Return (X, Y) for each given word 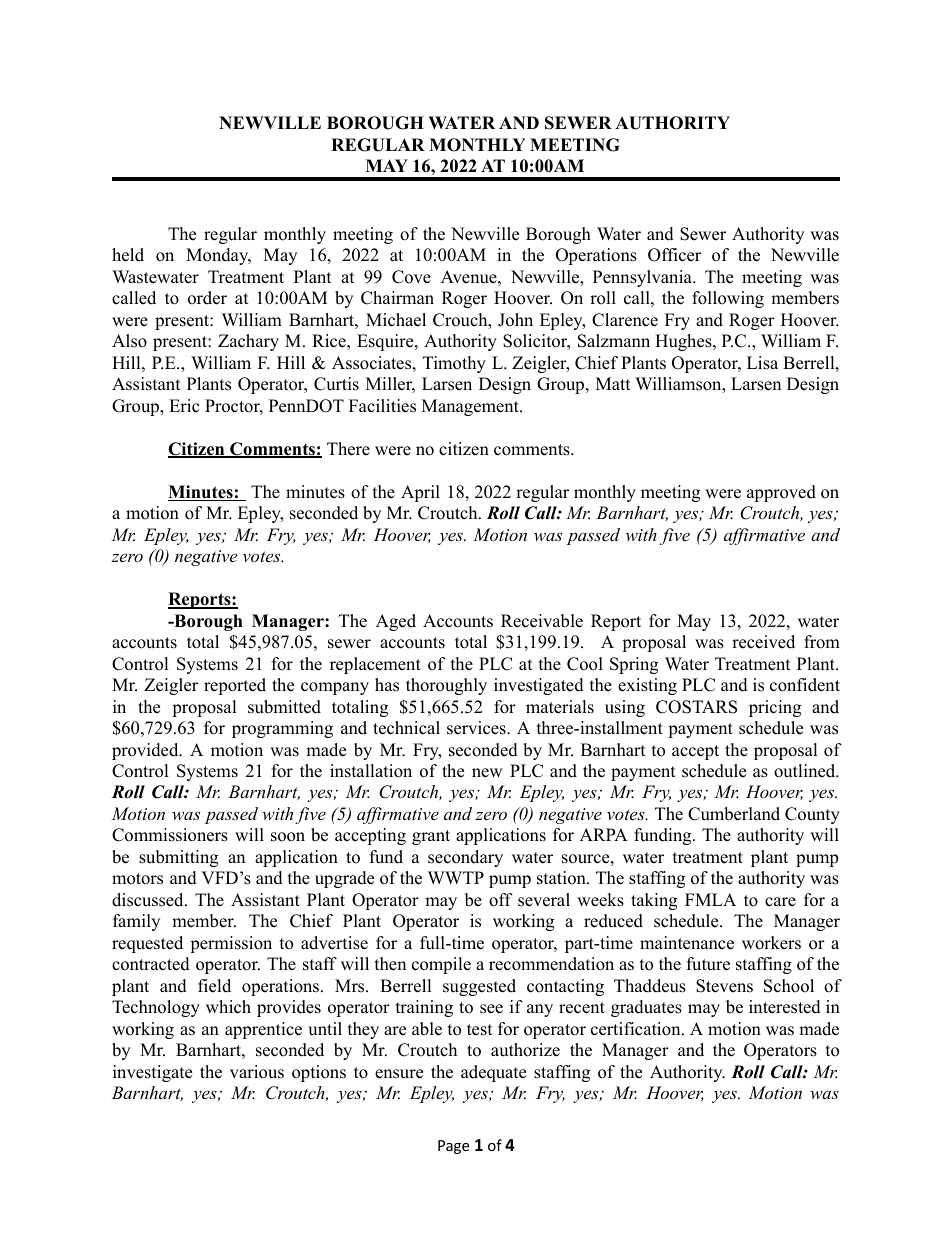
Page (453, 1147)
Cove (411, 277)
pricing (775, 708)
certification (637, 1029)
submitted (284, 707)
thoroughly (446, 686)
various (257, 1072)
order (207, 298)
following (728, 299)
